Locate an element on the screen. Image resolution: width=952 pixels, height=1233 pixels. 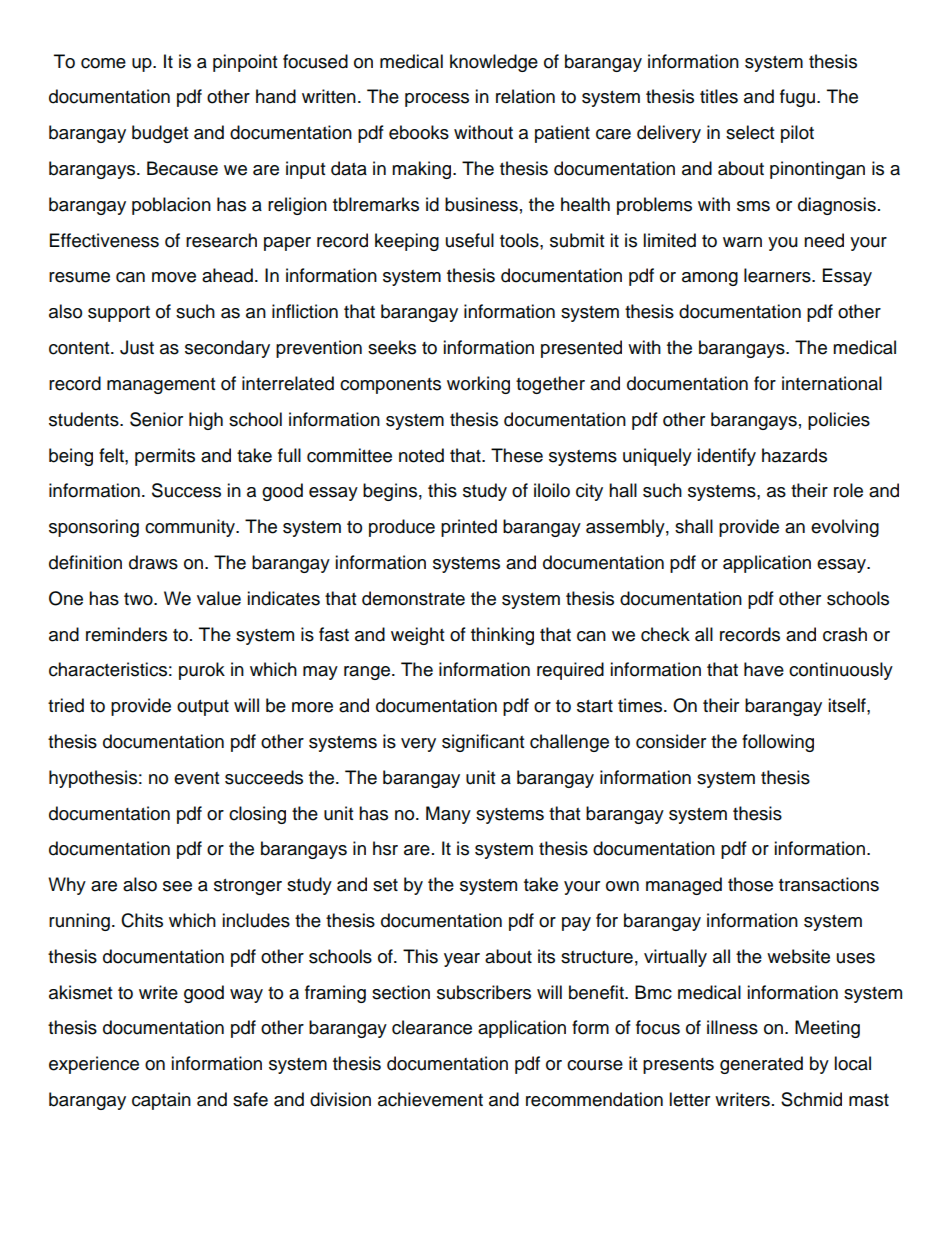
experience is located at coordinates (94, 1065).
